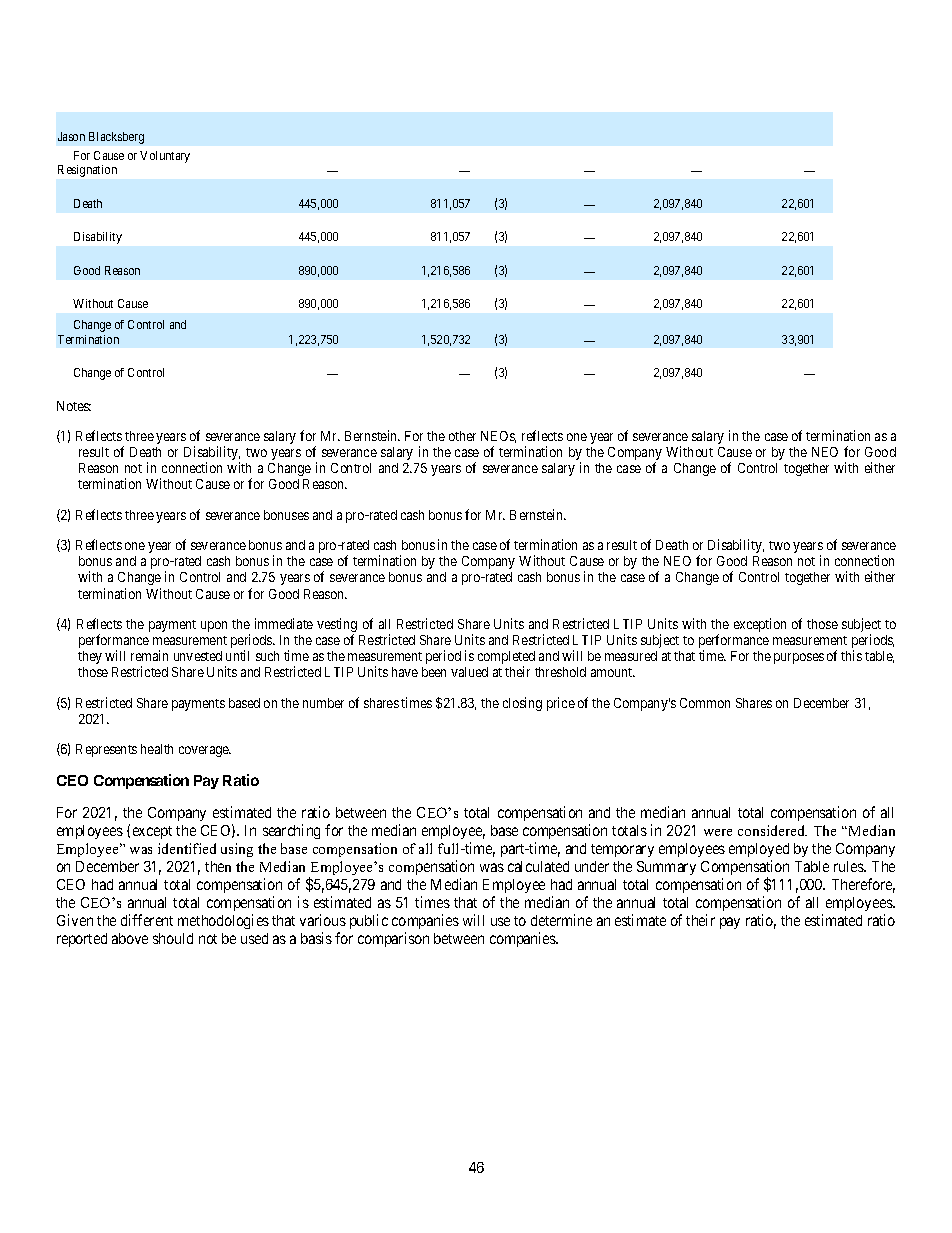 The image size is (952, 1233). Describe the element at coordinates (149, 655) in the image. I see `remain` at that location.
